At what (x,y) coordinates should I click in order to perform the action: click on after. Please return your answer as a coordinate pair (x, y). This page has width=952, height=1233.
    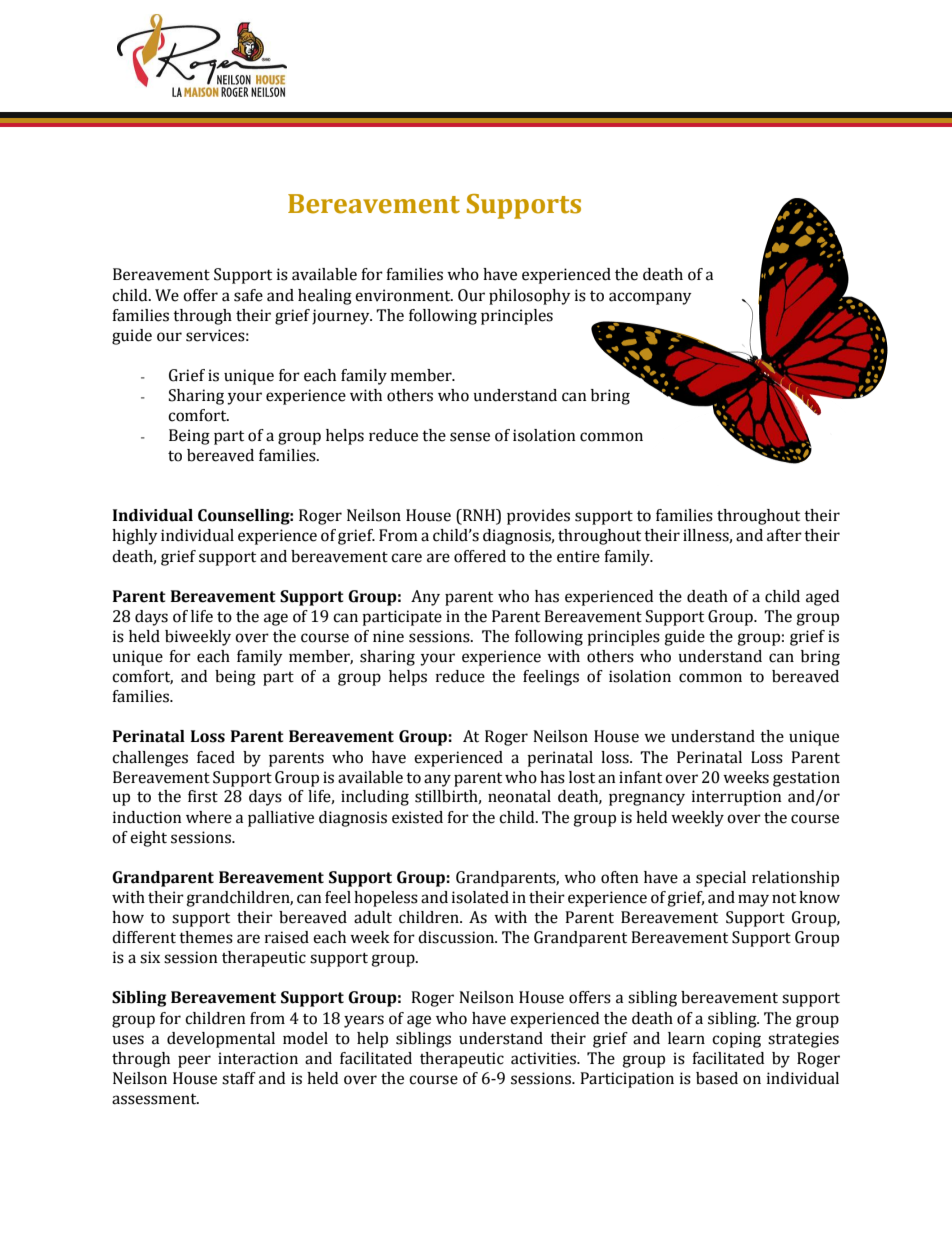
    Looking at the image, I should click on (784, 535).
